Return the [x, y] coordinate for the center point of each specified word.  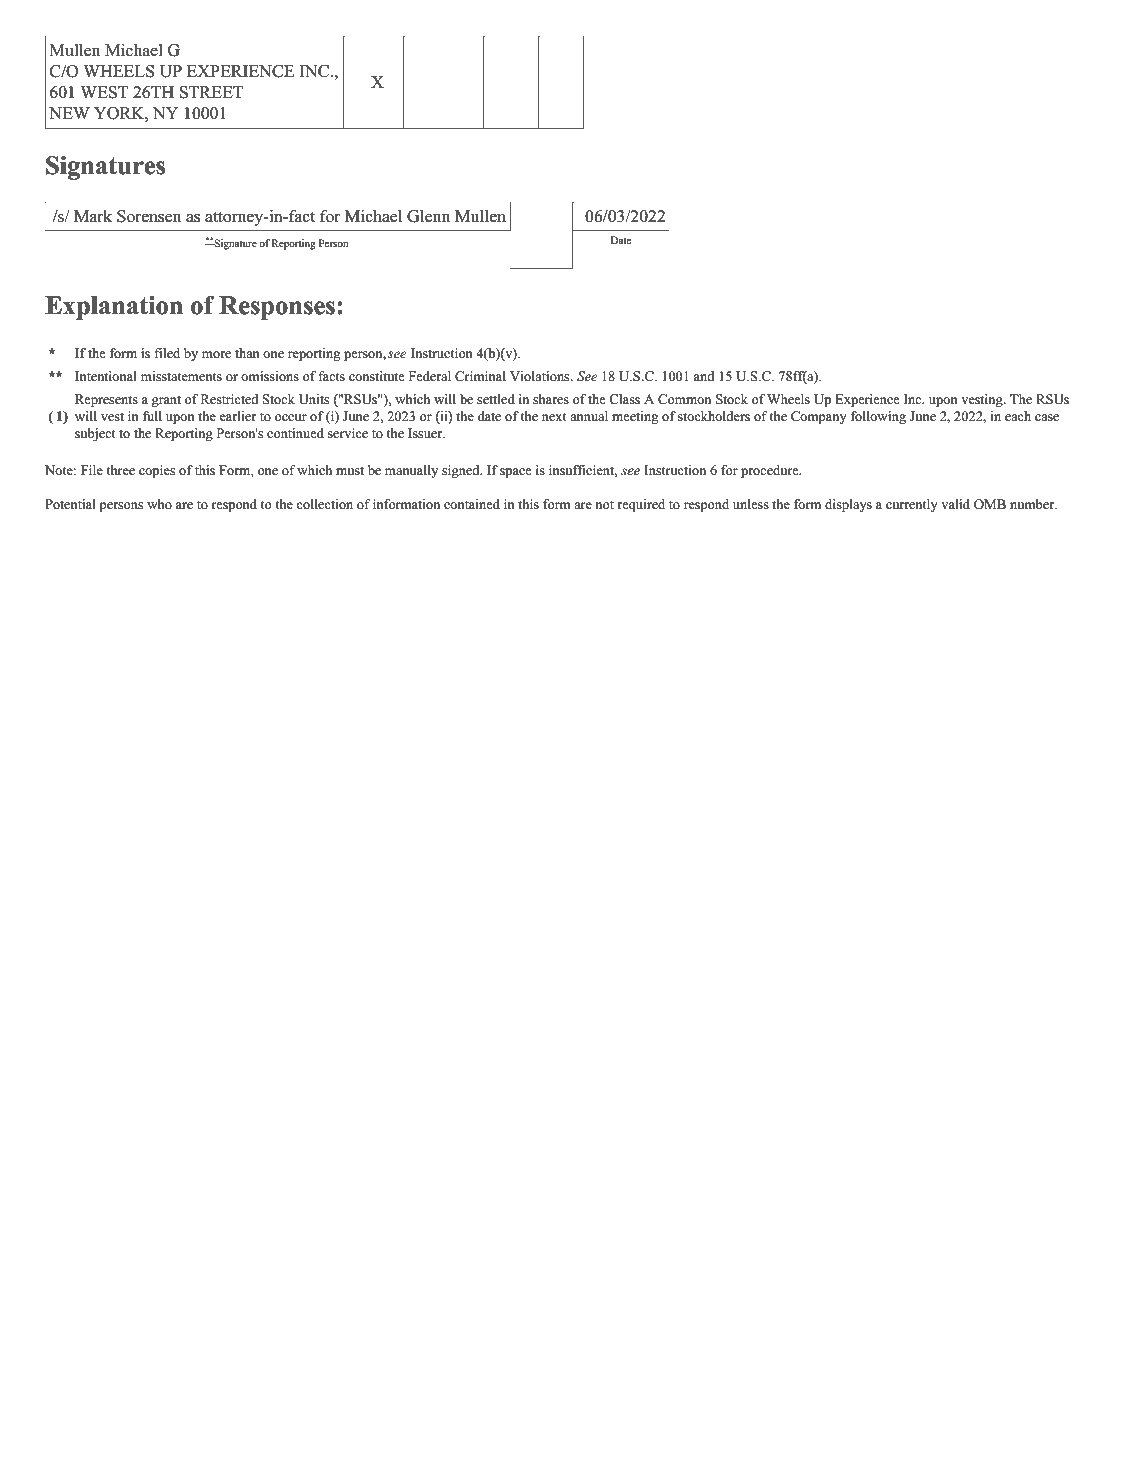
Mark [93, 216]
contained [472, 504]
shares [551, 399]
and [704, 376]
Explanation [114, 308]
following [878, 417]
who [159, 504]
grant [166, 401]
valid [956, 504]
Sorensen [149, 216]
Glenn [428, 216]
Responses [277, 308]
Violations [541, 376]
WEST [104, 92]
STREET [211, 92]
